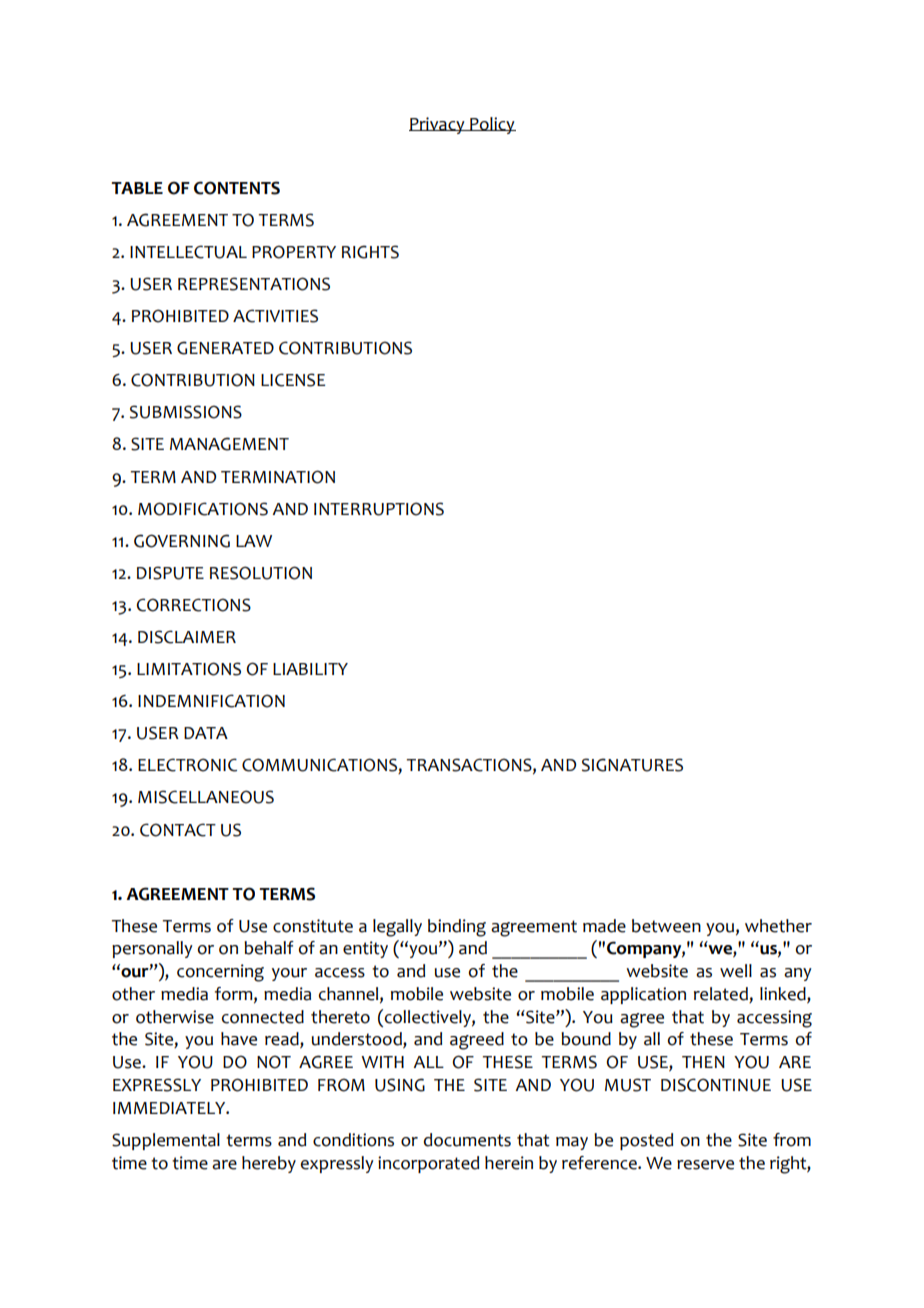 The width and height of the screenshot is (924, 1308). I want to click on MISCELLANEOUS, so click(206, 797).
